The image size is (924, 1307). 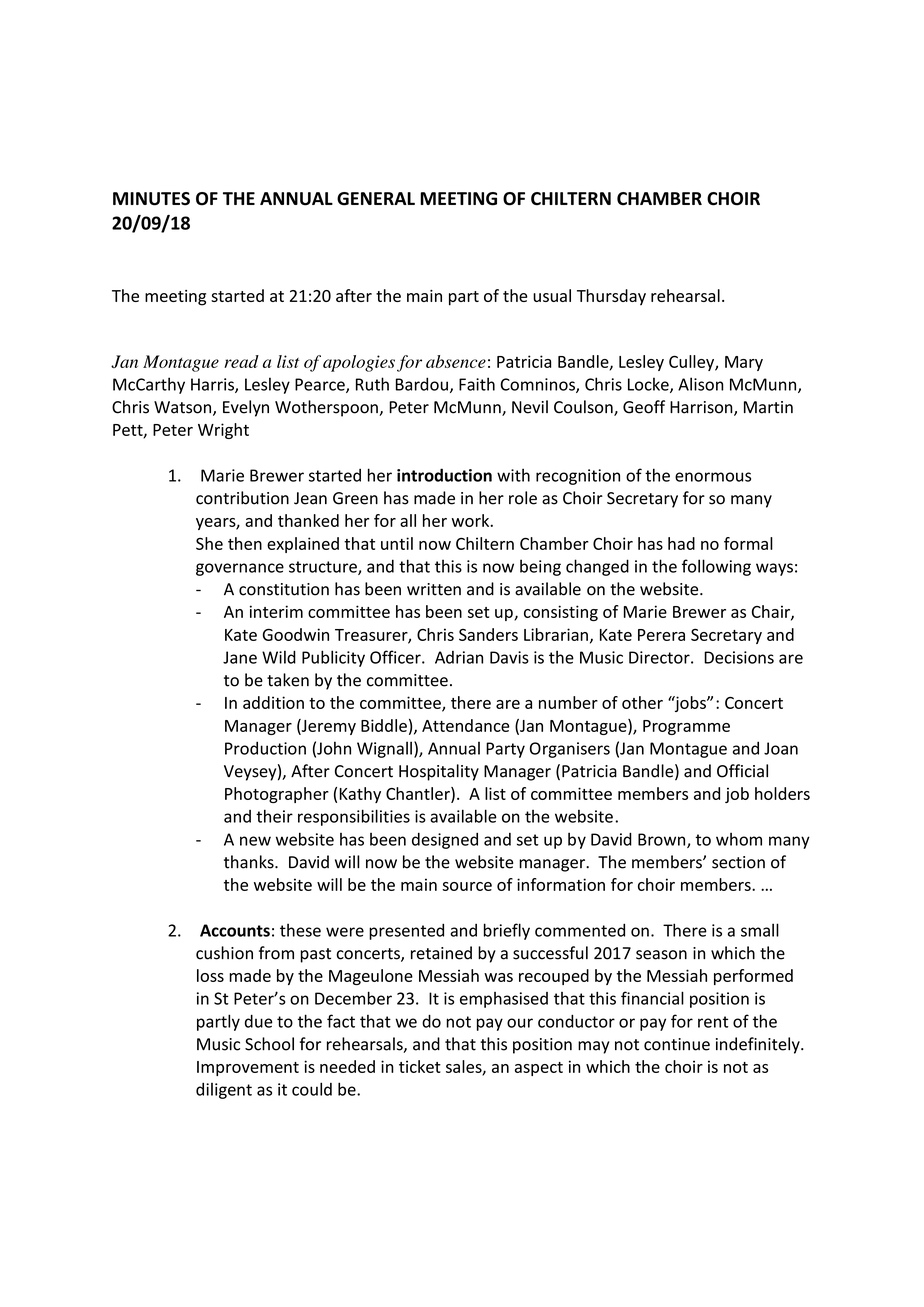 What do you see at coordinates (713, 477) in the document?
I see `enormous` at bounding box center [713, 477].
